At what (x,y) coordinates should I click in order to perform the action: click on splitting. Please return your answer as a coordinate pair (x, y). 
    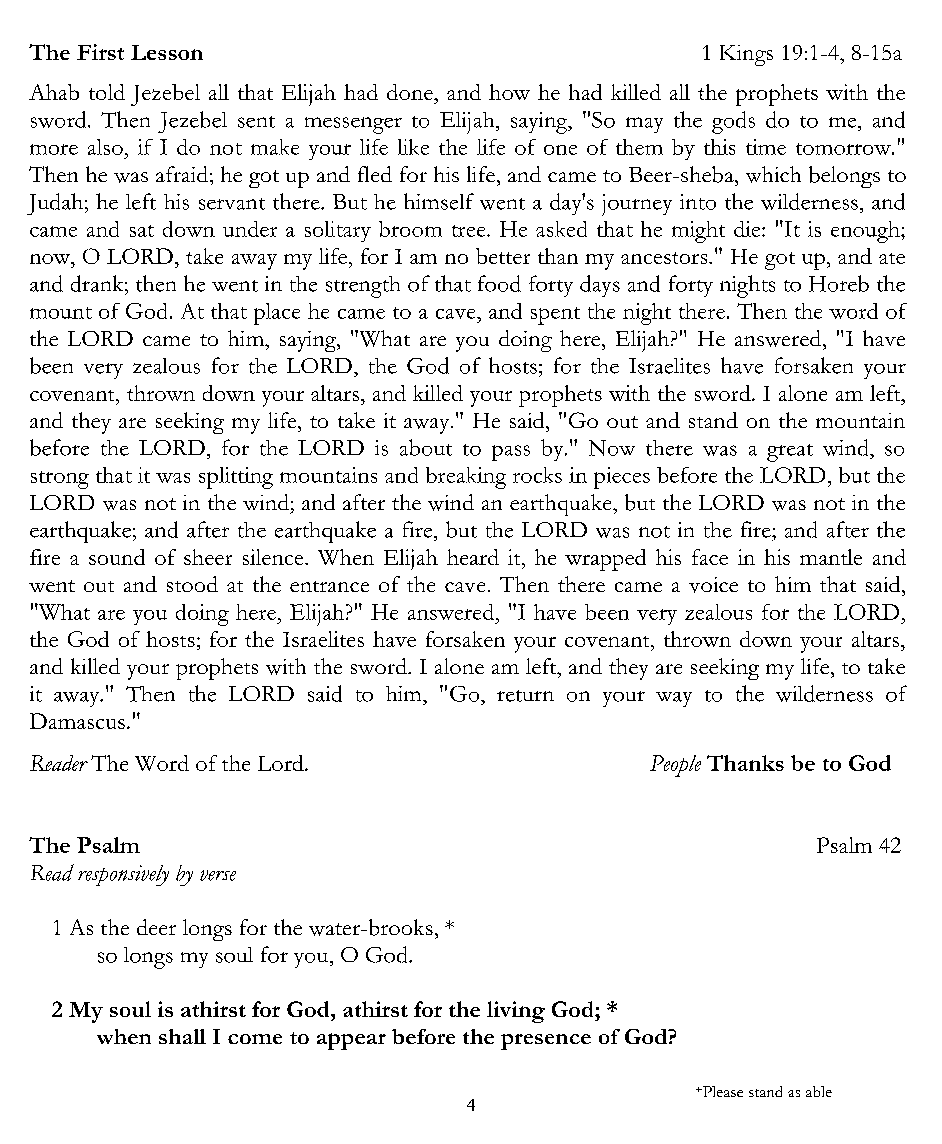
    Looking at the image, I should click on (236, 478).
